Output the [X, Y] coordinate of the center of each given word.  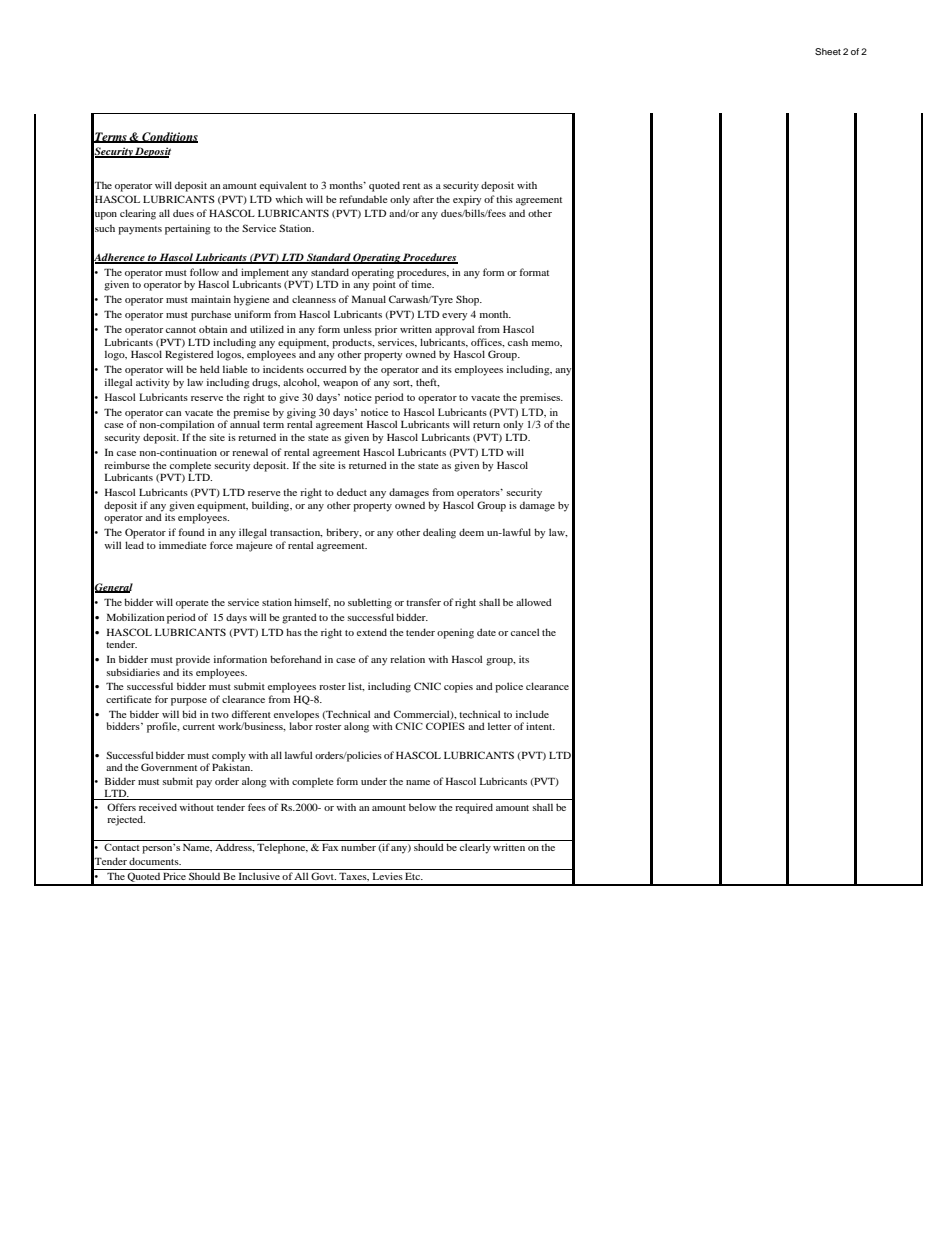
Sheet [828, 51]
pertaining [188, 229]
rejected [126, 820]
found [192, 532]
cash [518, 342]
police [509, 687]
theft [428, 382]
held [210, 369]
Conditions [169, 137]
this [504, 199]
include [532, 714]
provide [193, 660]
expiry [467, 200]
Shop [469, 300]
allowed [534, 602]
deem [471, 532]
